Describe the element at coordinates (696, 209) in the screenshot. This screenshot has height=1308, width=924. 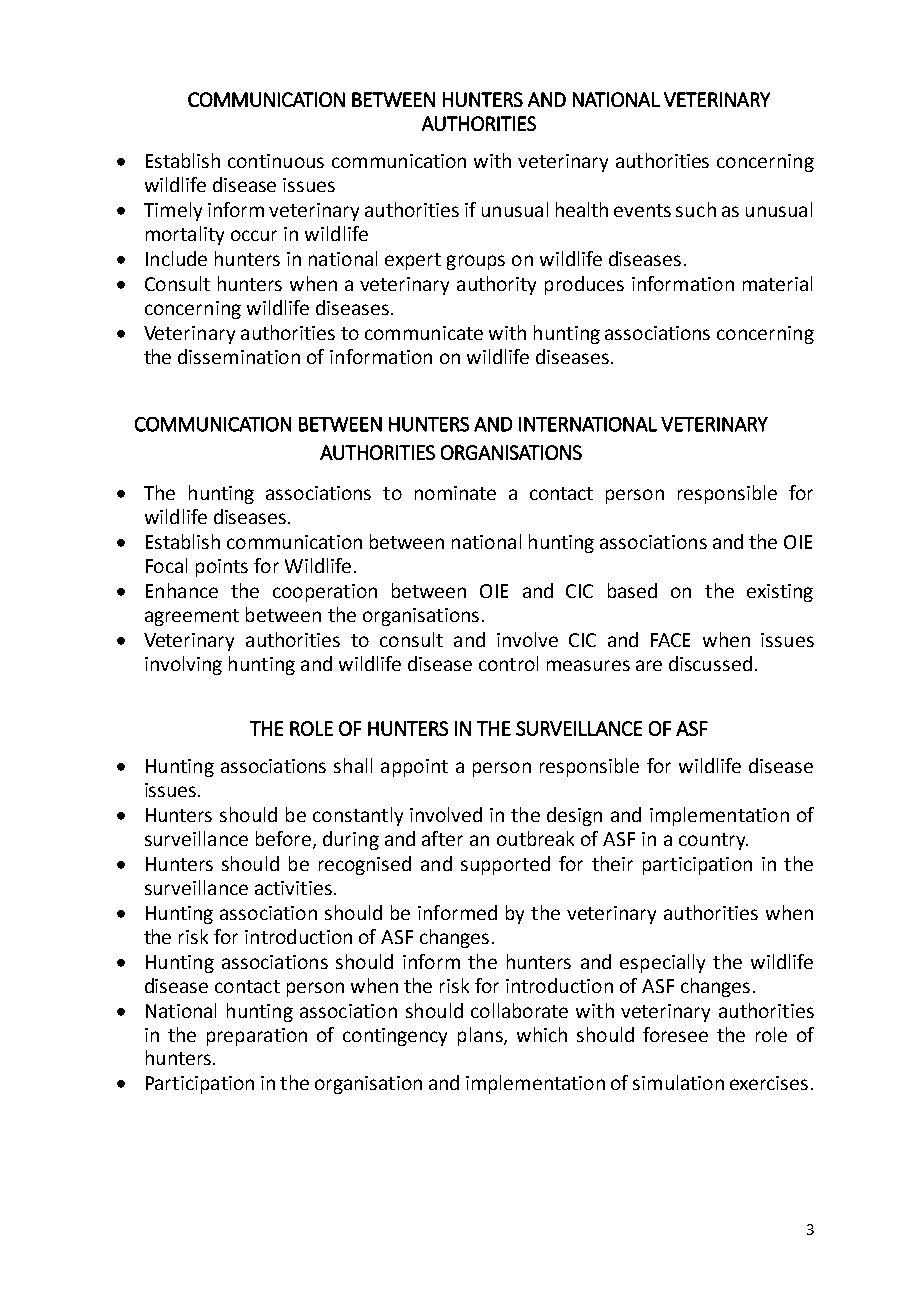
I see `such` at that location.
